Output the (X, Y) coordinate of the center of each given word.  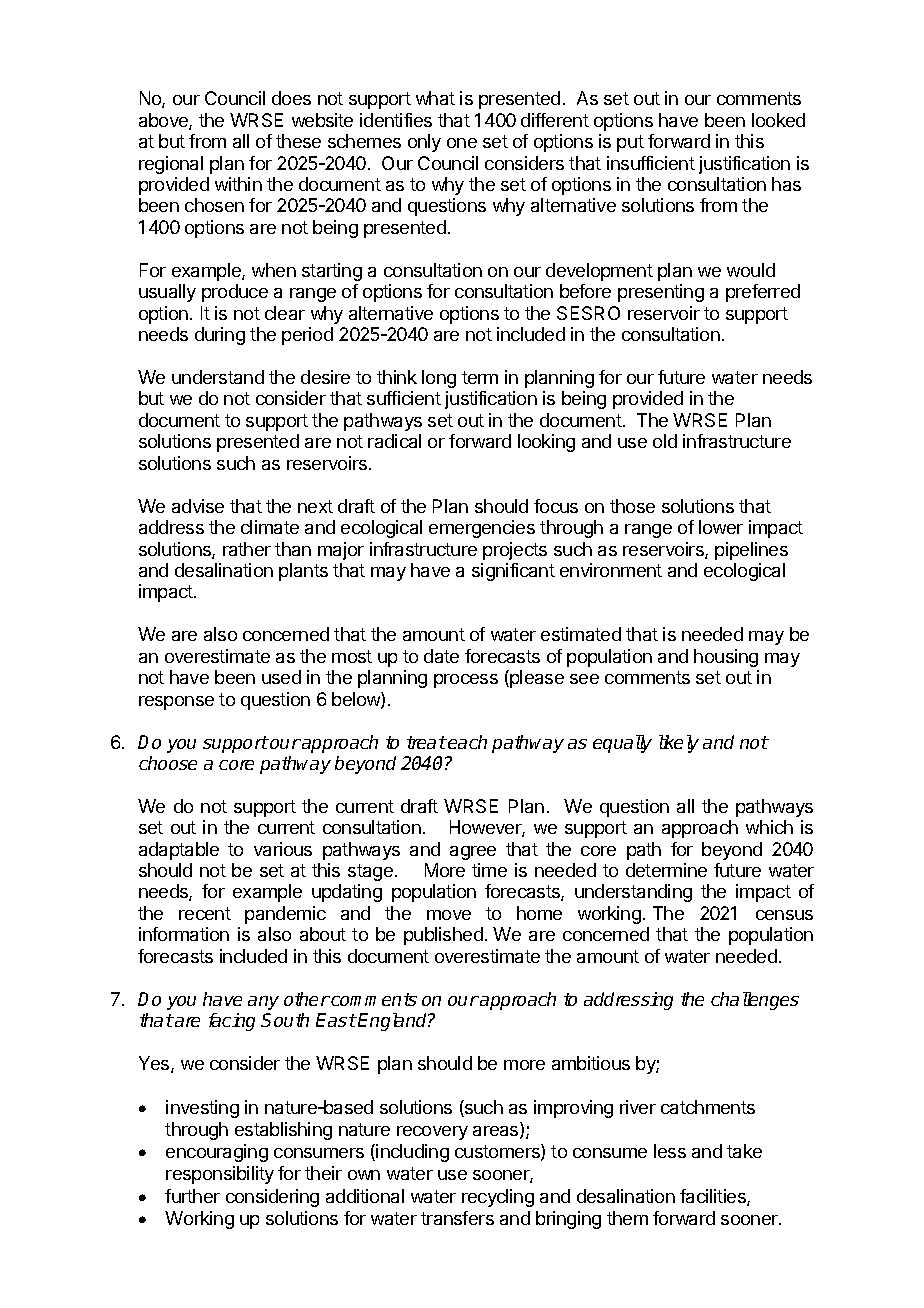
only (424, 143)
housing (726, 658)
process (466, 681)
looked (778, 120)
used (281, 677)
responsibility (220, 1175)
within (238, 184)
